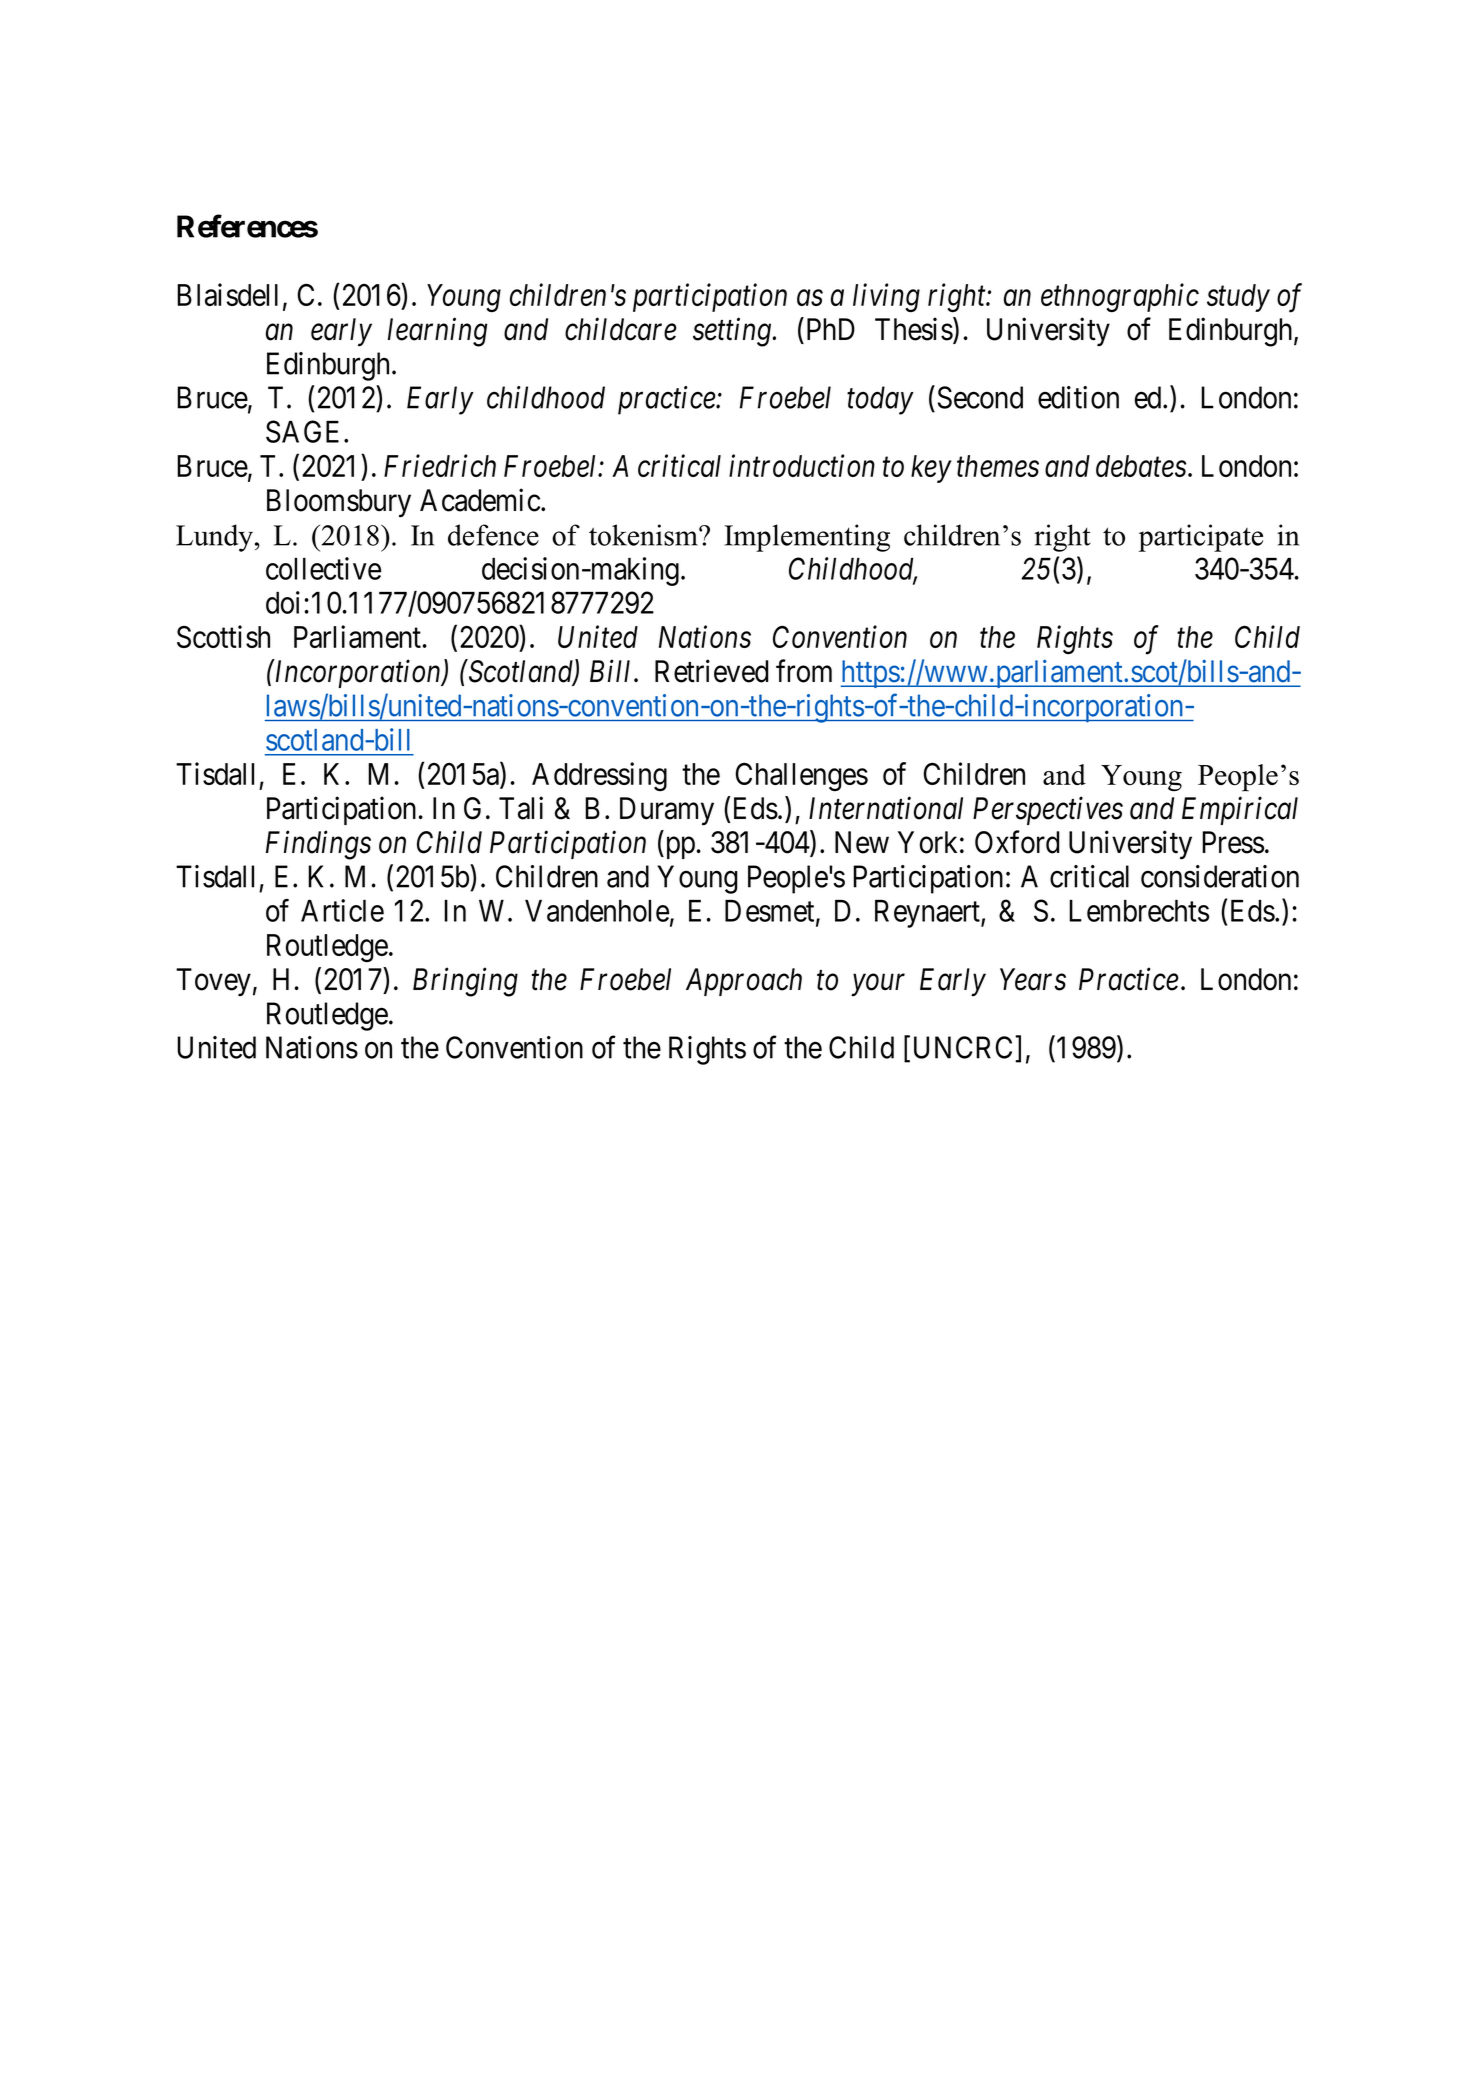 This screenshot has width=1476, height=2087. I want to click on debates, so click(1141, 466).
